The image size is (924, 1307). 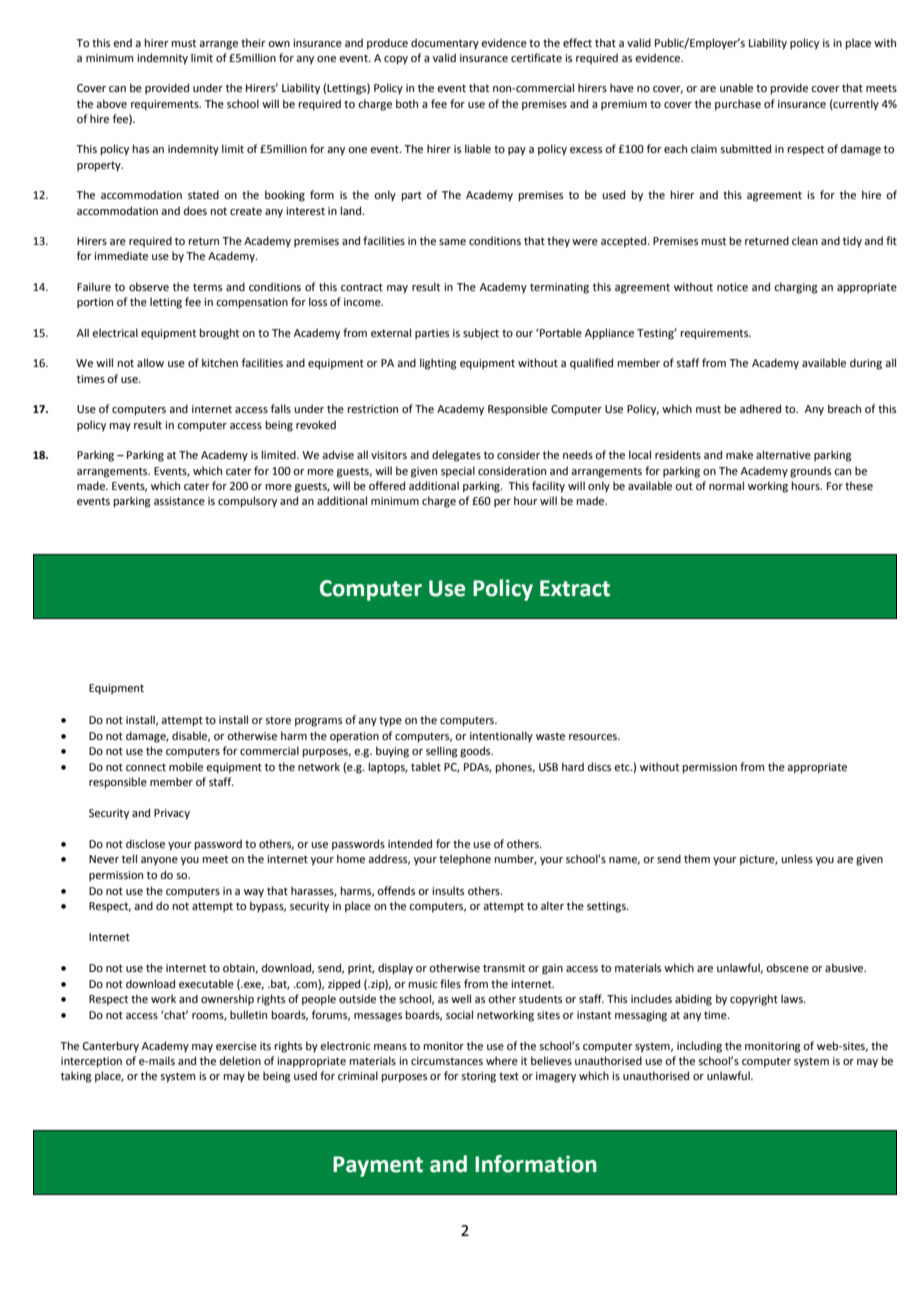 I want to click on assistance, so click(x=179, y=501).
